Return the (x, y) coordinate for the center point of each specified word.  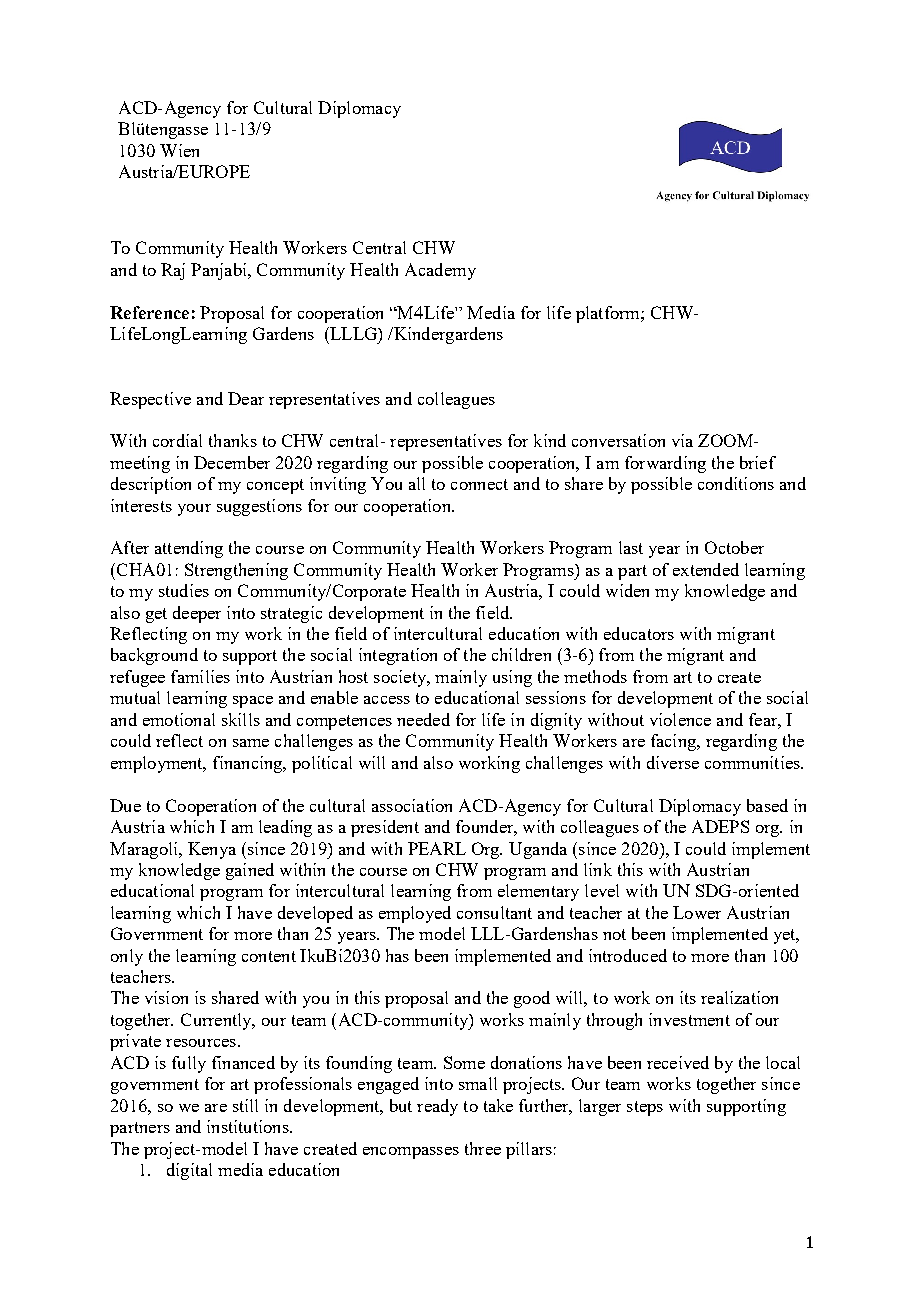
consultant (494, 912)
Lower (697, 912)
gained (250, 871)
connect (479, 484)
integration (398, 656)
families (200, 676)
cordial (177, 440)
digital (189, 1171)
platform (609, 314)
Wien (179, 150)
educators (639, 633)
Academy (440, 271)
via (682, 440)
